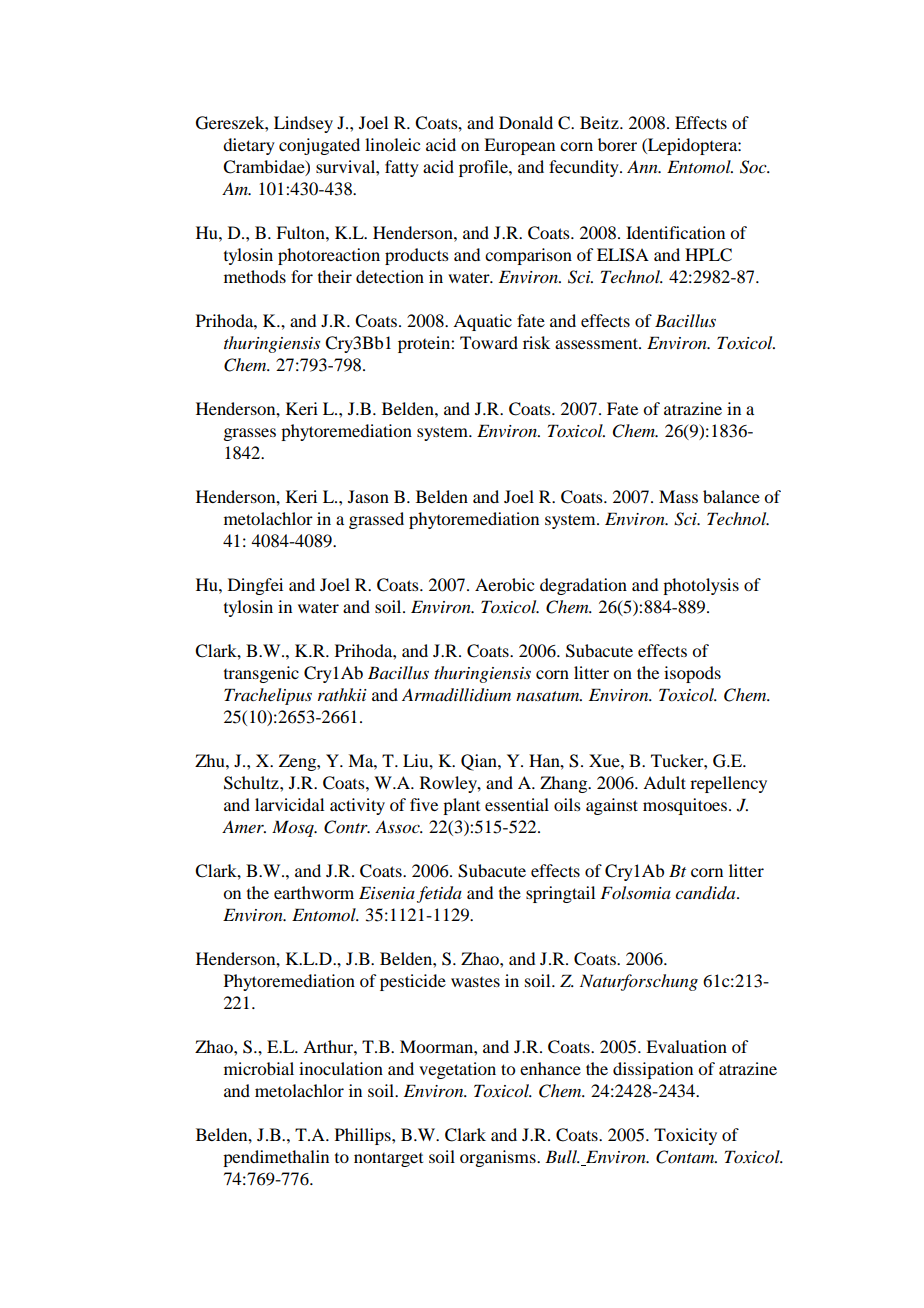 Image resolution: width=924 pixels, height=1308 pixels. I want to click on conjugated, so click(319, 146).
